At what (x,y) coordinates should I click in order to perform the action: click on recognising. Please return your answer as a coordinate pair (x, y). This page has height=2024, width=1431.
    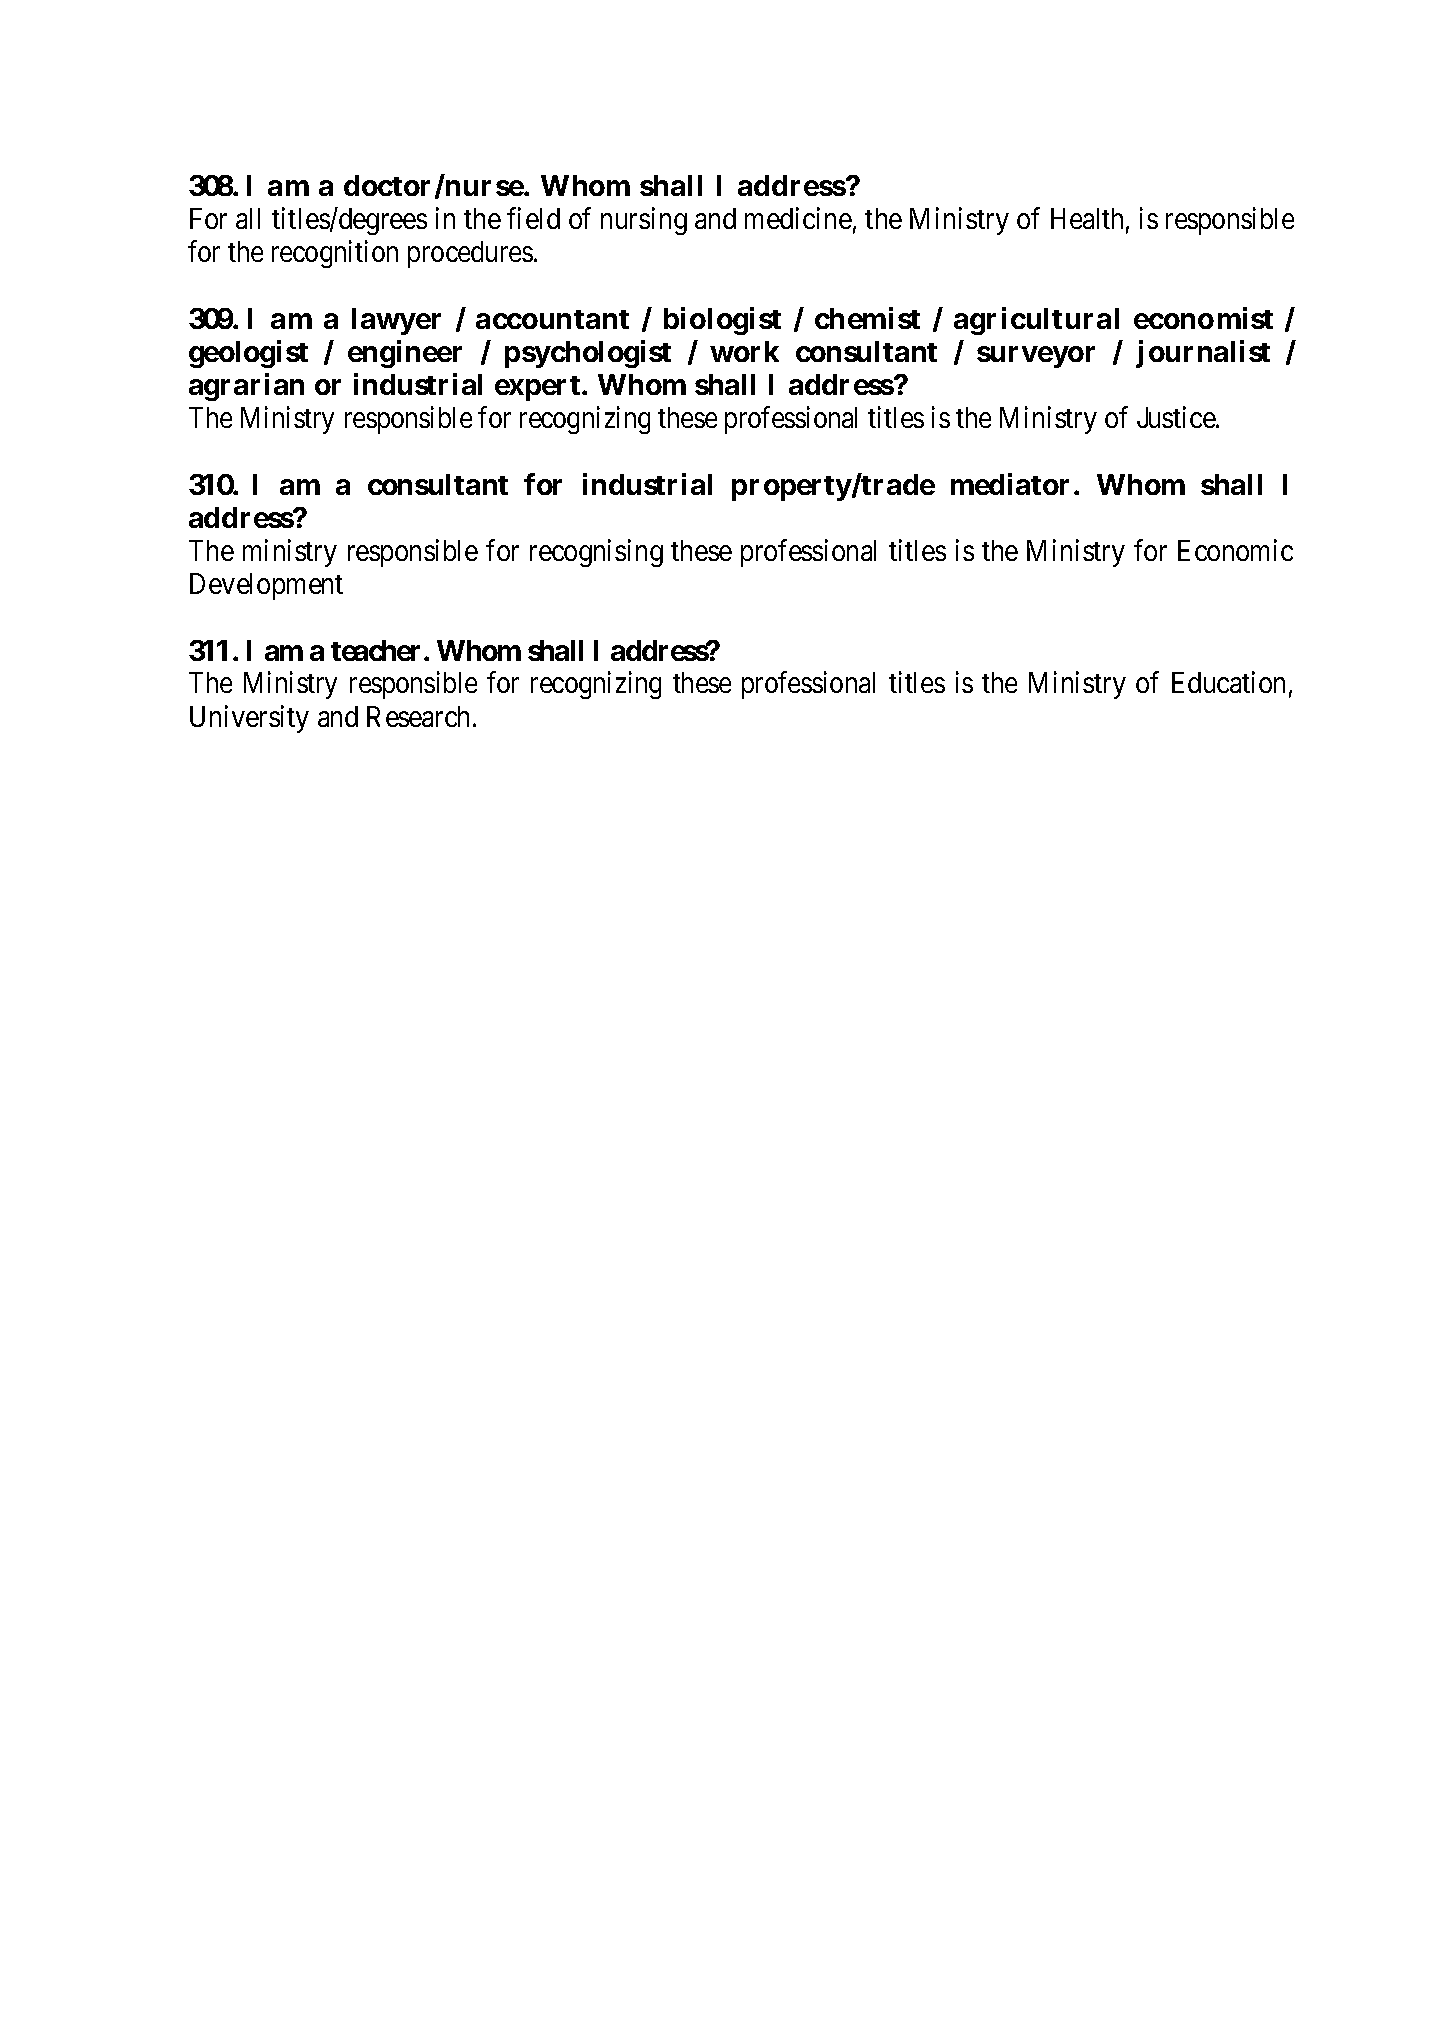
    Looking at the image, I should click on (596, 553).
